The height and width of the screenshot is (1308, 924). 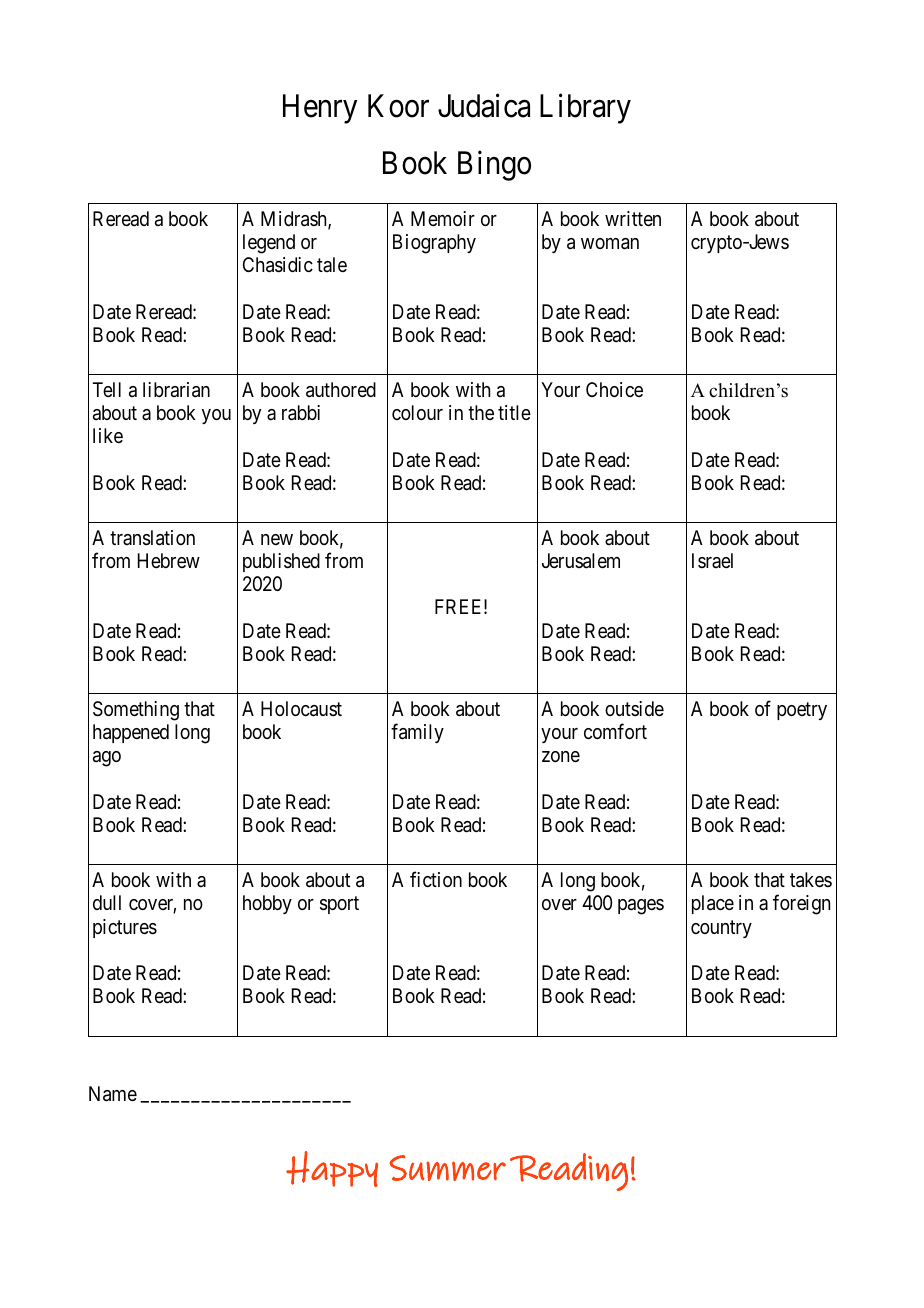 What do you see at coordinates (811, 880) in the screenshot?
I see `takes` at bounding box center [811, 880].
